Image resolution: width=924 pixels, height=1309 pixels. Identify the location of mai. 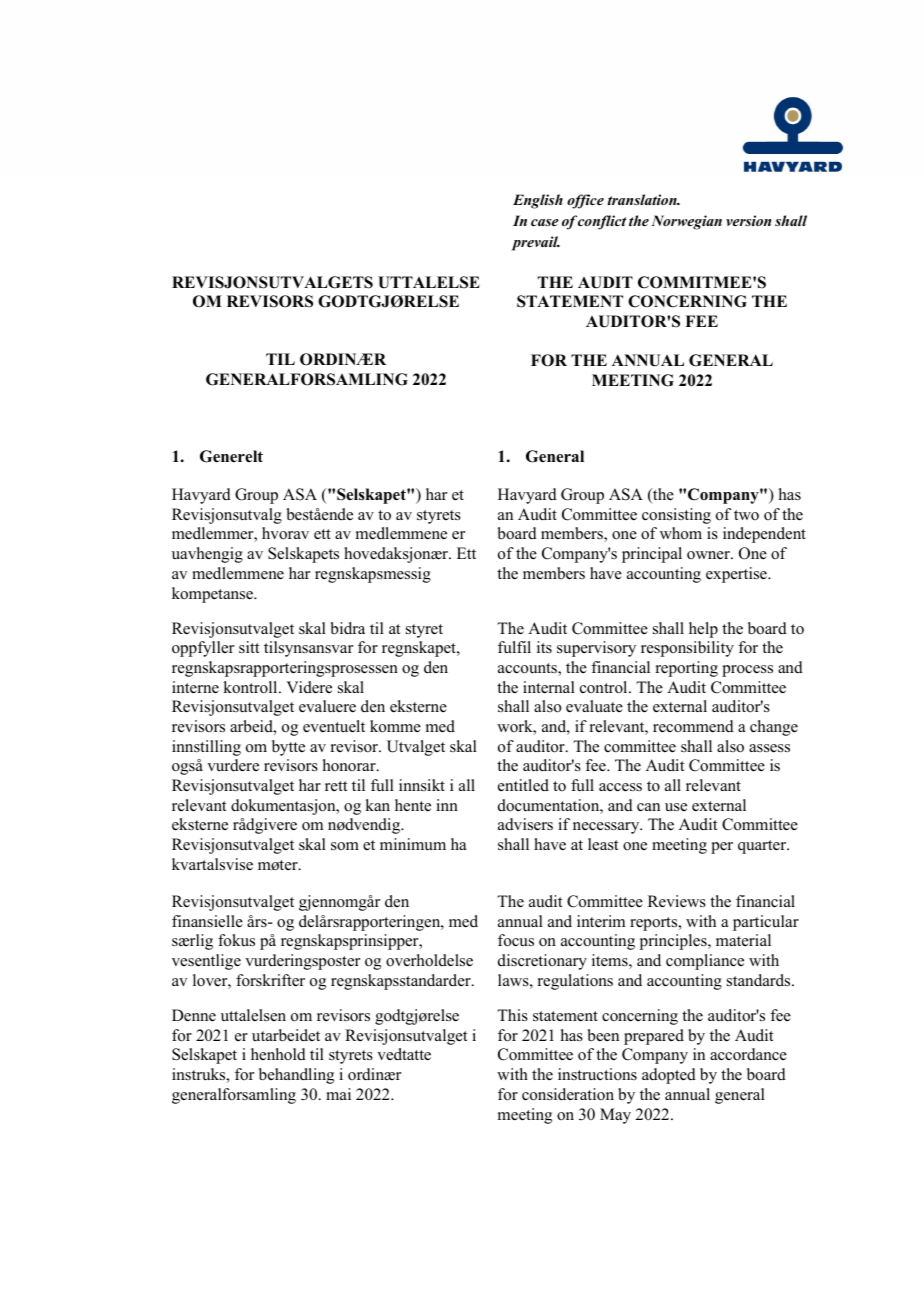
(338, 1094).
